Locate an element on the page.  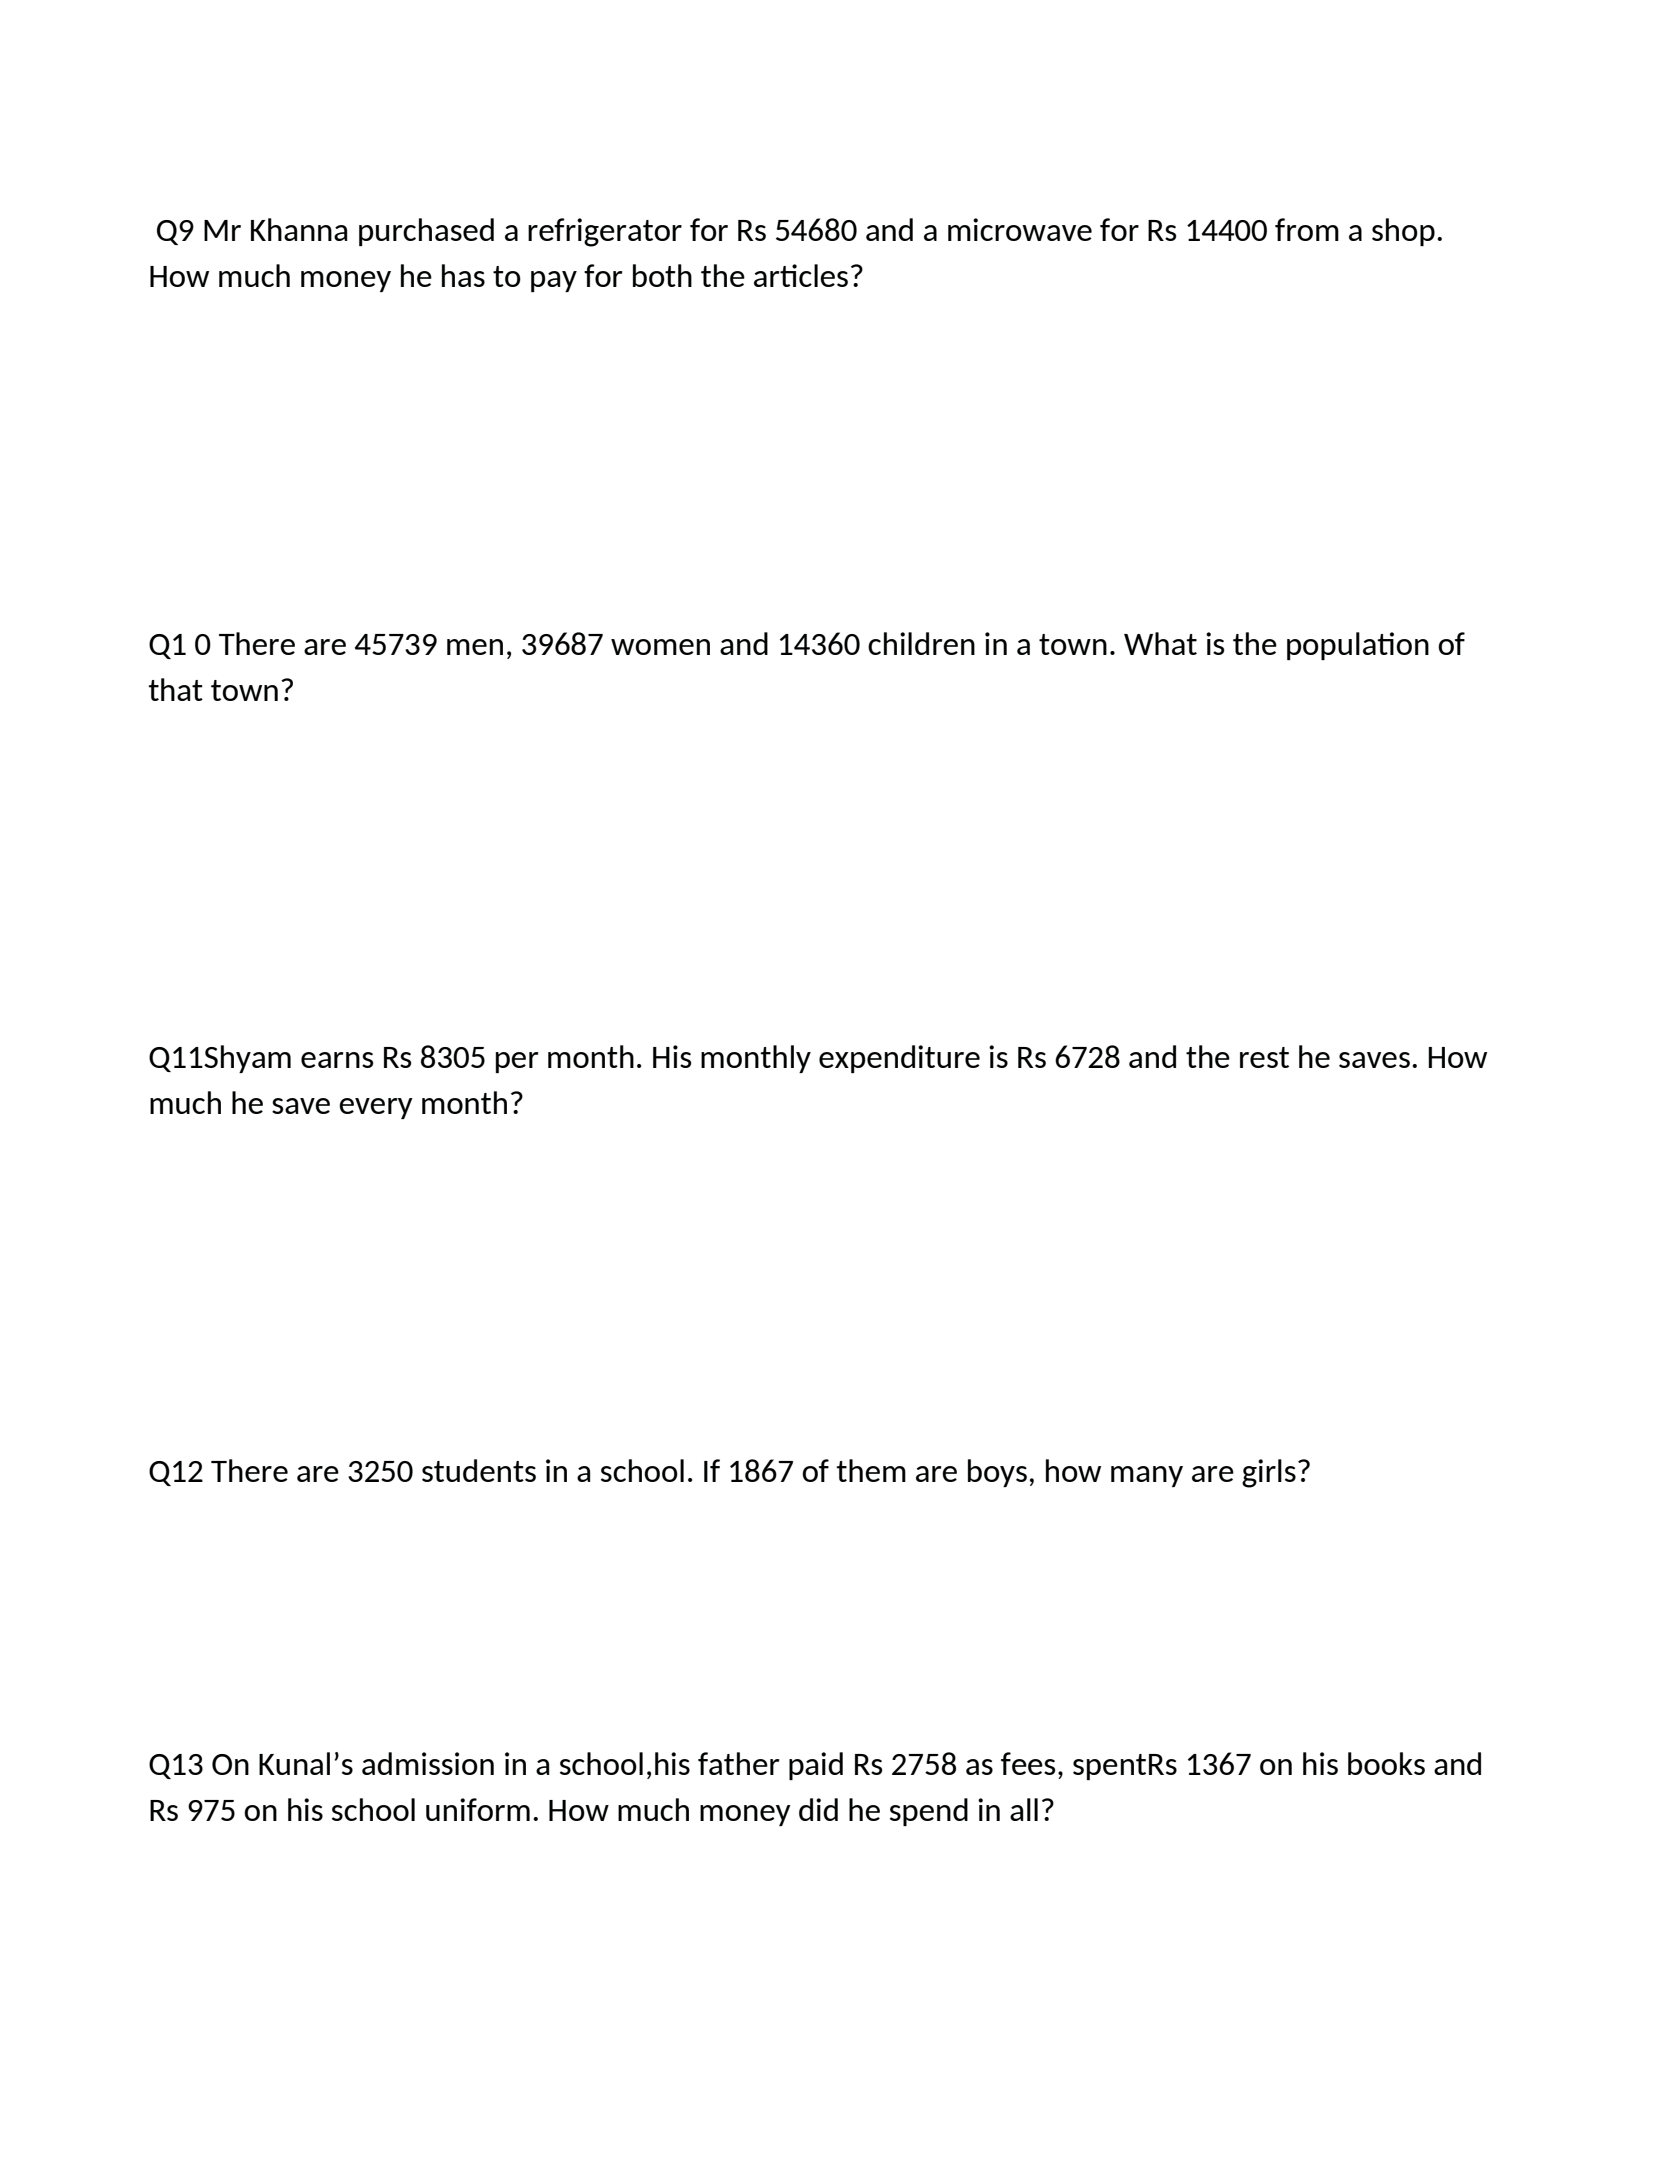
earns is located at coordinates (337, 1060).
